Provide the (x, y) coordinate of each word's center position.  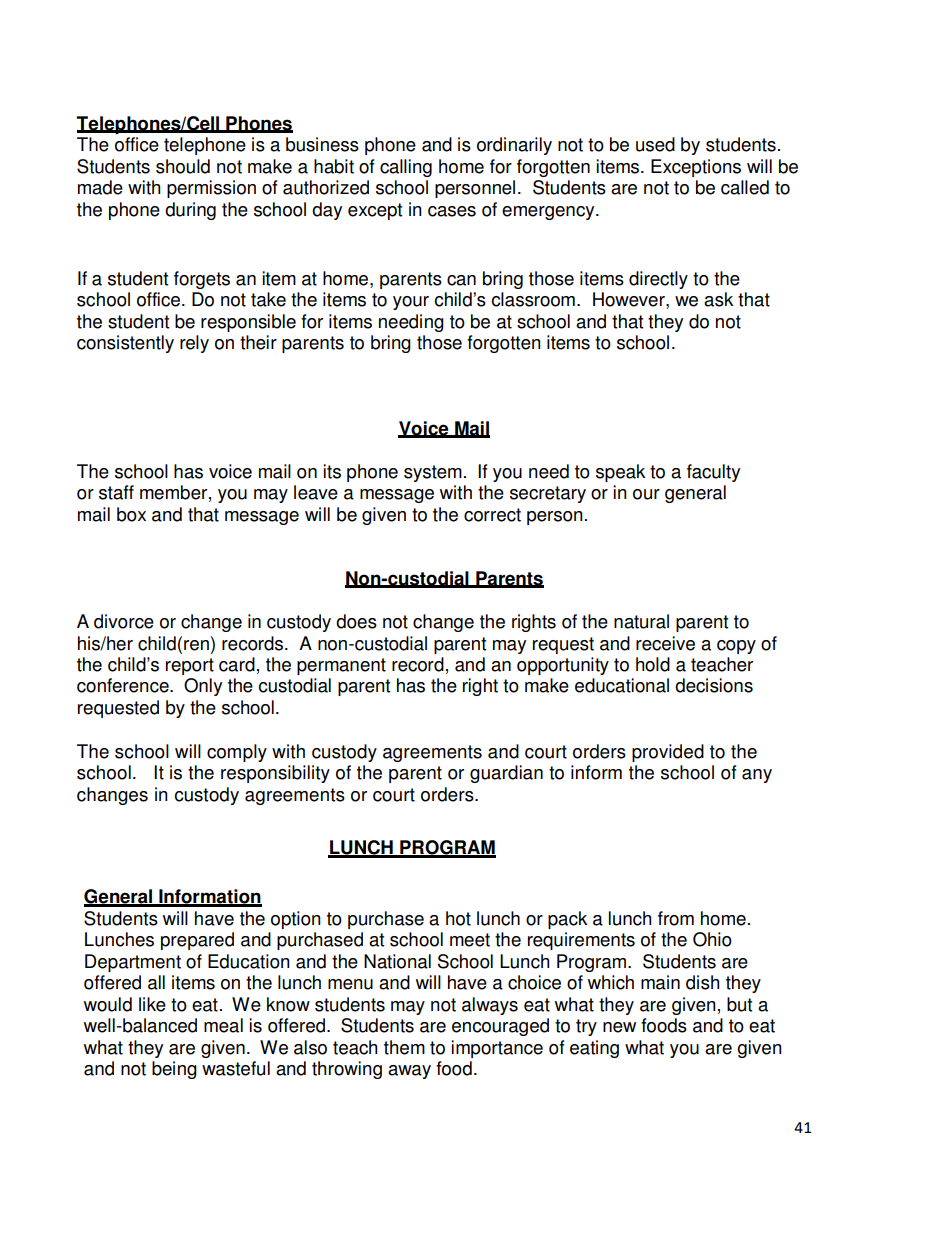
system (433, 473)
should (183, 166)
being (174, 1070)
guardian (506, 774)
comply (237, 753)
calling (406, 168)
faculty (713, 473)
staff (116, 492)
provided (668, 753)
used (655, 144)
